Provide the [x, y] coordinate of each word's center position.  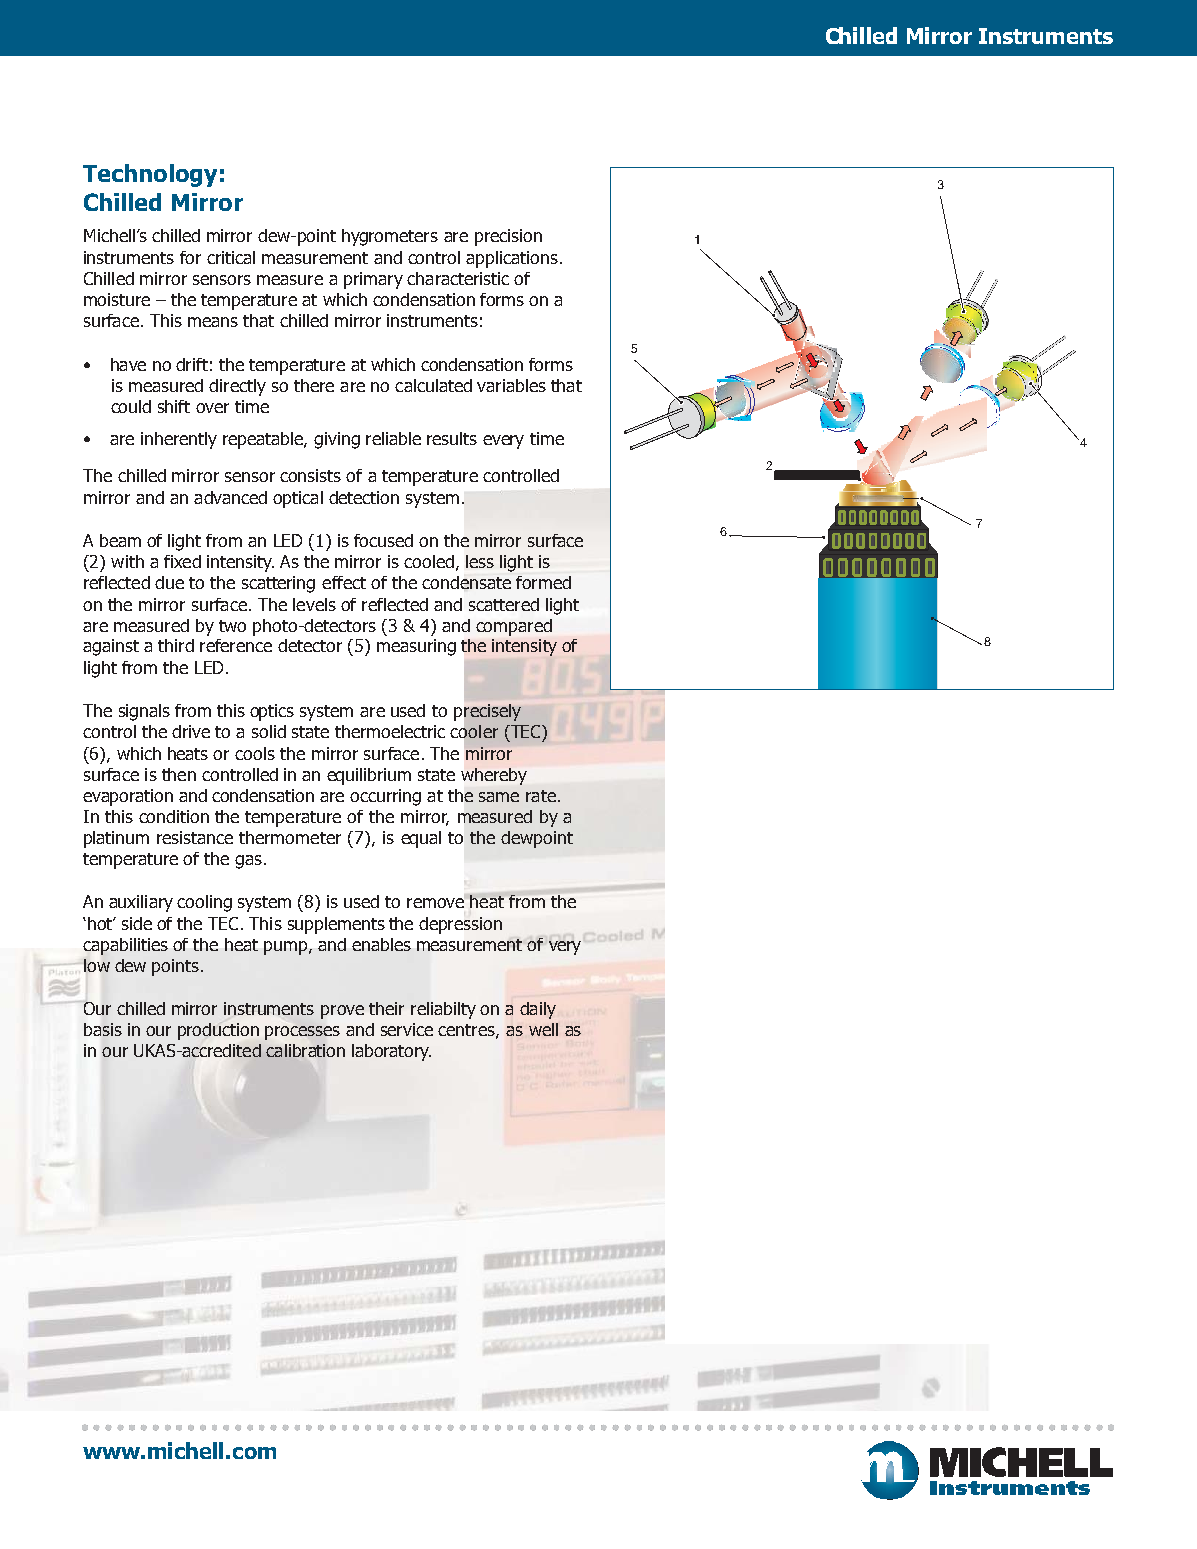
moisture [117, 299]
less [480, 561]
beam [120, 540]
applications [512, 259]
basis [103, 1029]
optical [298, 499]
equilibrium [369, 776]
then [179, 774]
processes [302, 1033]
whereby [494, 776]
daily [538, 1010]
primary [373, 280]
